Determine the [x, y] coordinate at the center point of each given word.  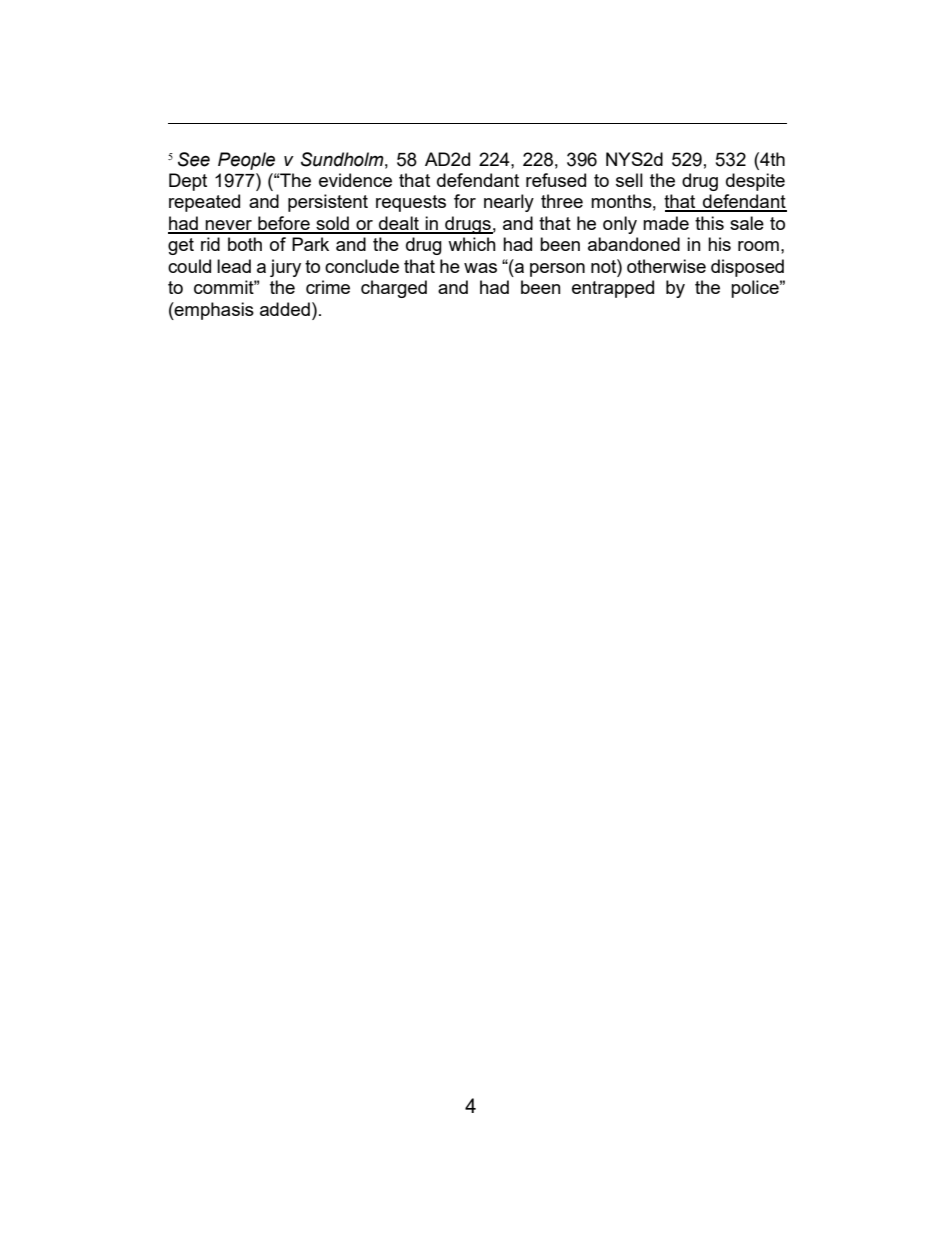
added [285, 309]
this [709, 223]
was [480, 268]
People [246, 161]
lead [234, 266]
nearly [509, 203]
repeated [204, 203]
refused [556, 180]
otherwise [666, 266]
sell [629, 180]
